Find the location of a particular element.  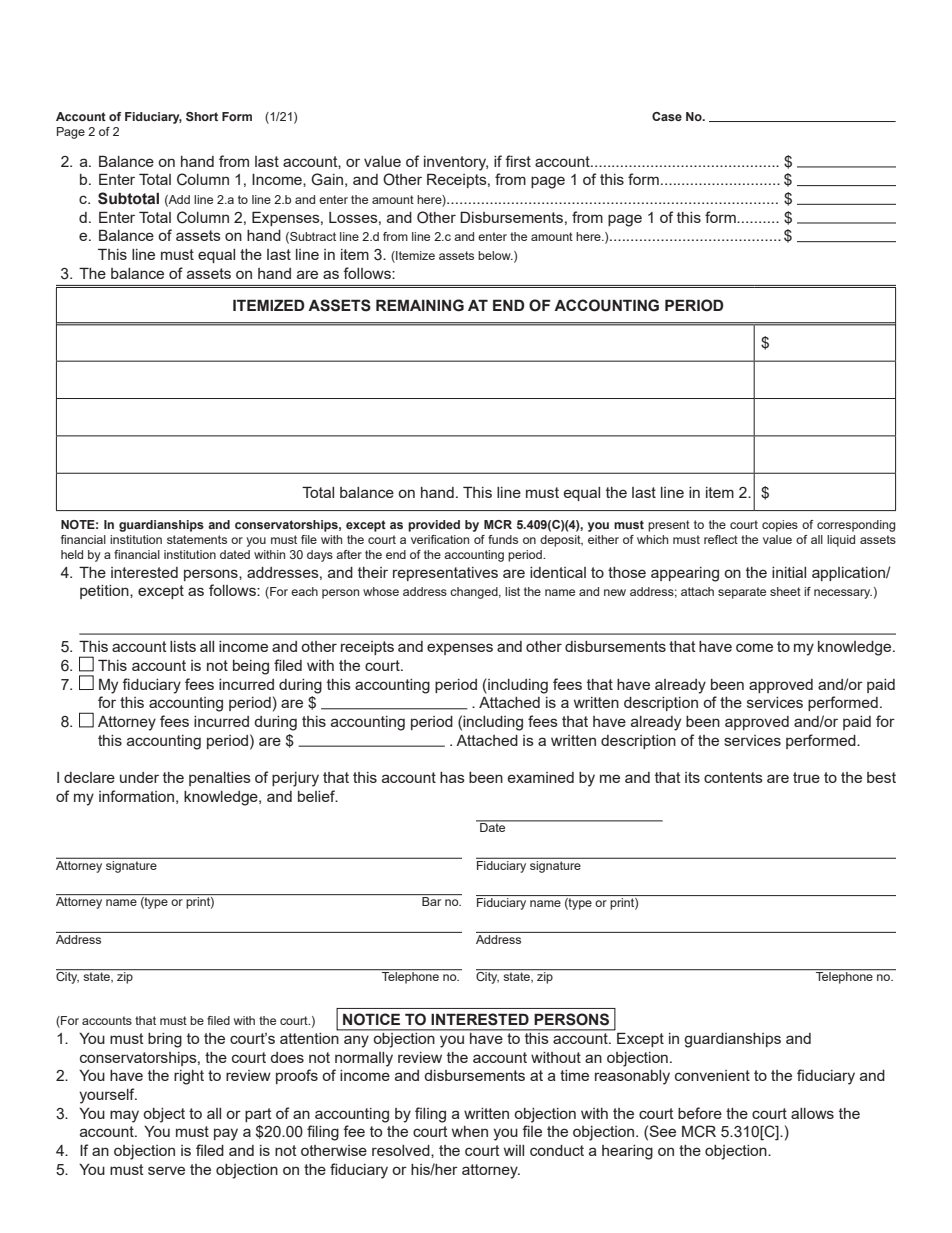

under is located at coordinates (139, 777).
